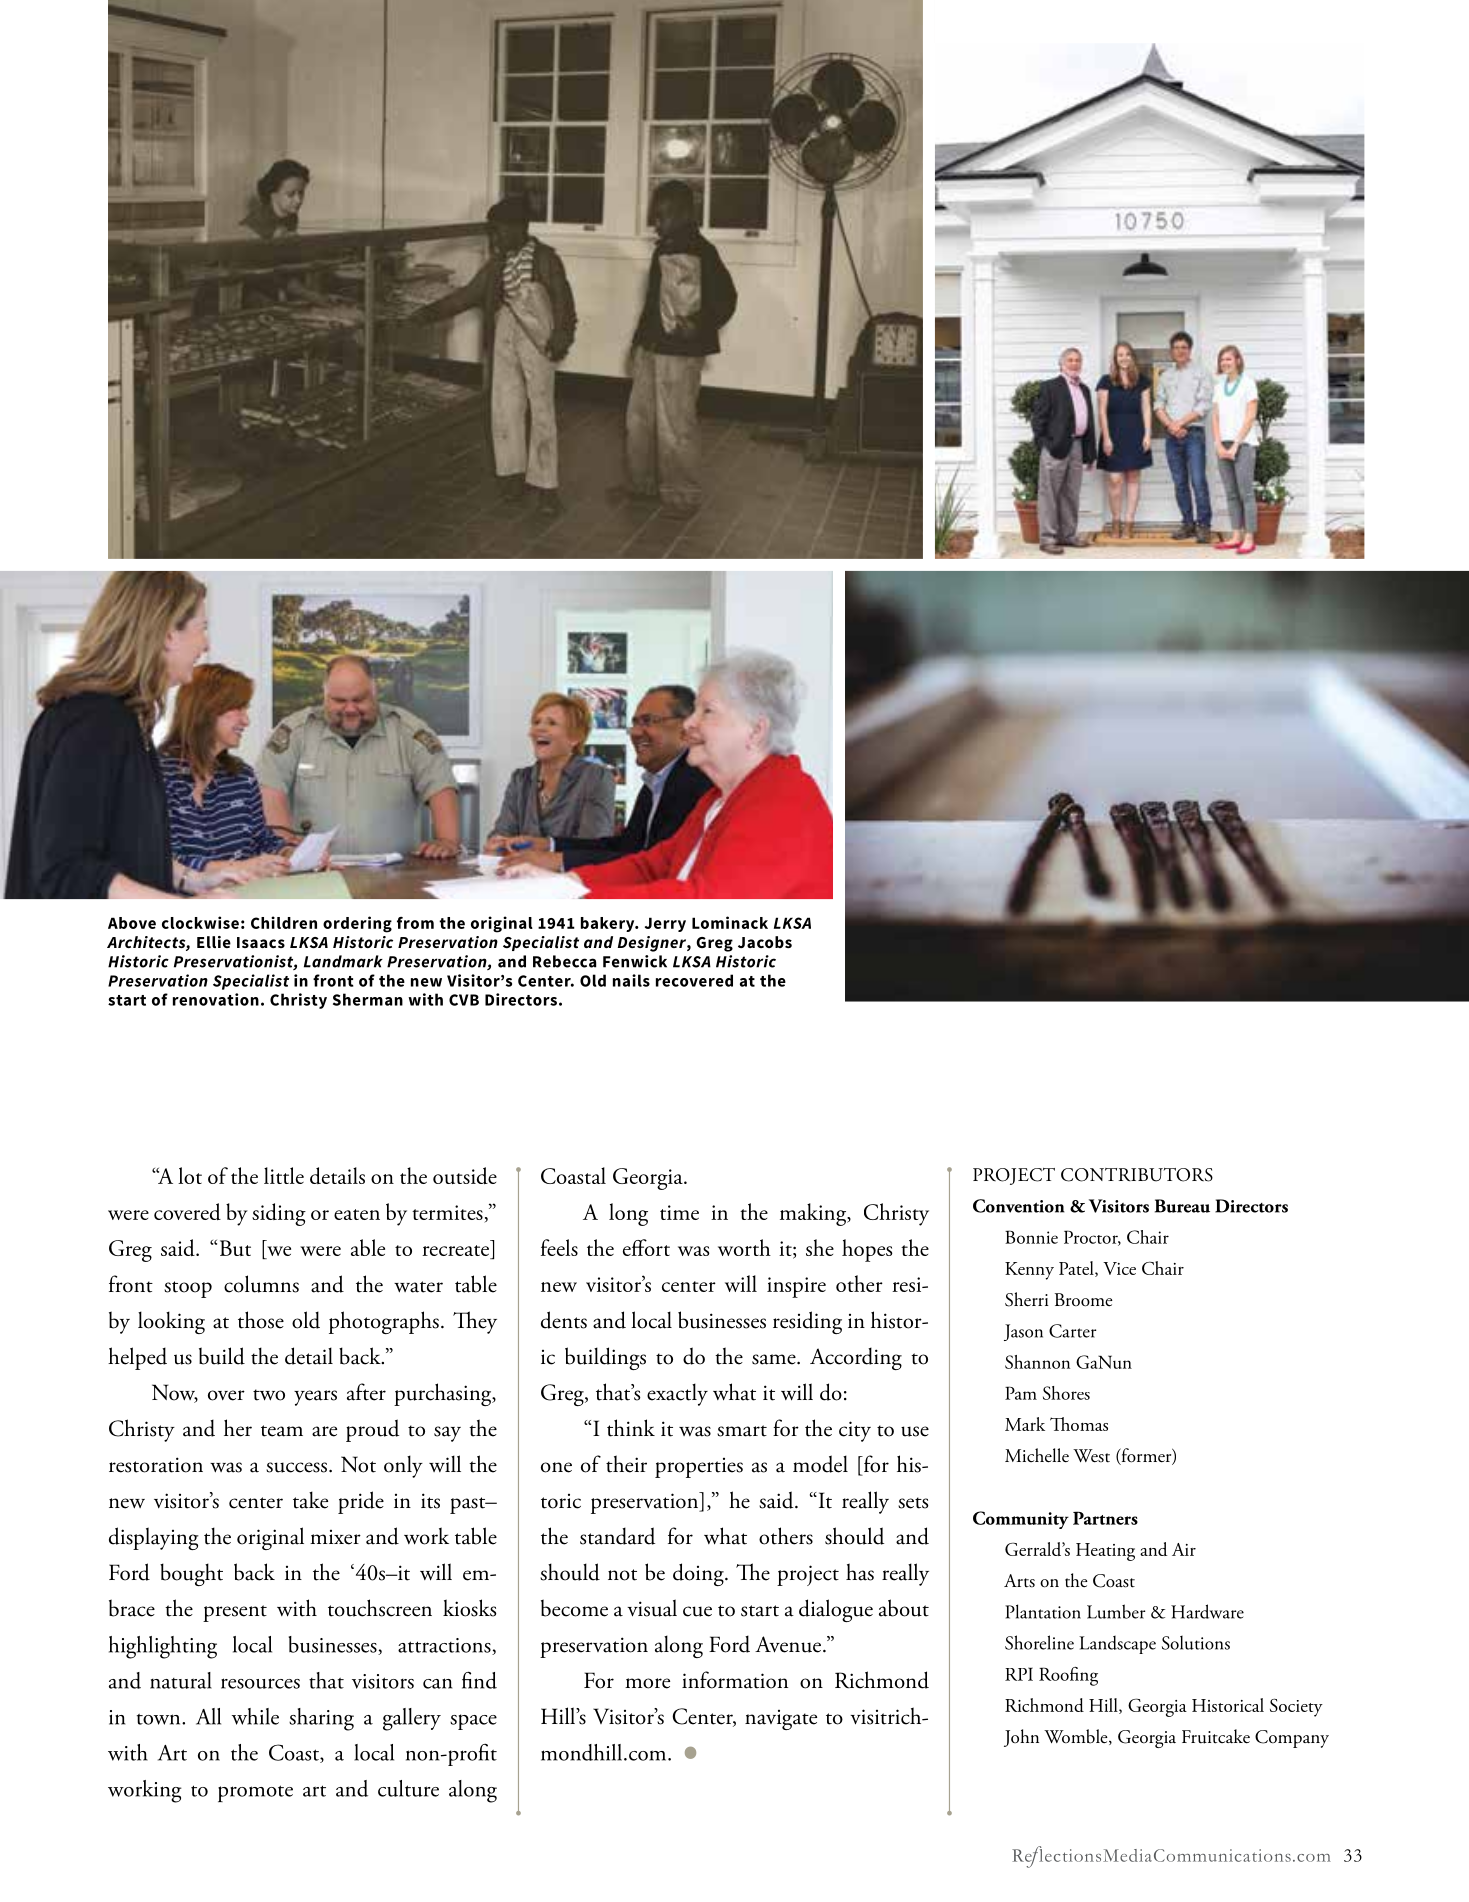  What do you see at coordinates (775, 1359) in the screenshot?
I see `same` at bounding box center [775, 1359].
